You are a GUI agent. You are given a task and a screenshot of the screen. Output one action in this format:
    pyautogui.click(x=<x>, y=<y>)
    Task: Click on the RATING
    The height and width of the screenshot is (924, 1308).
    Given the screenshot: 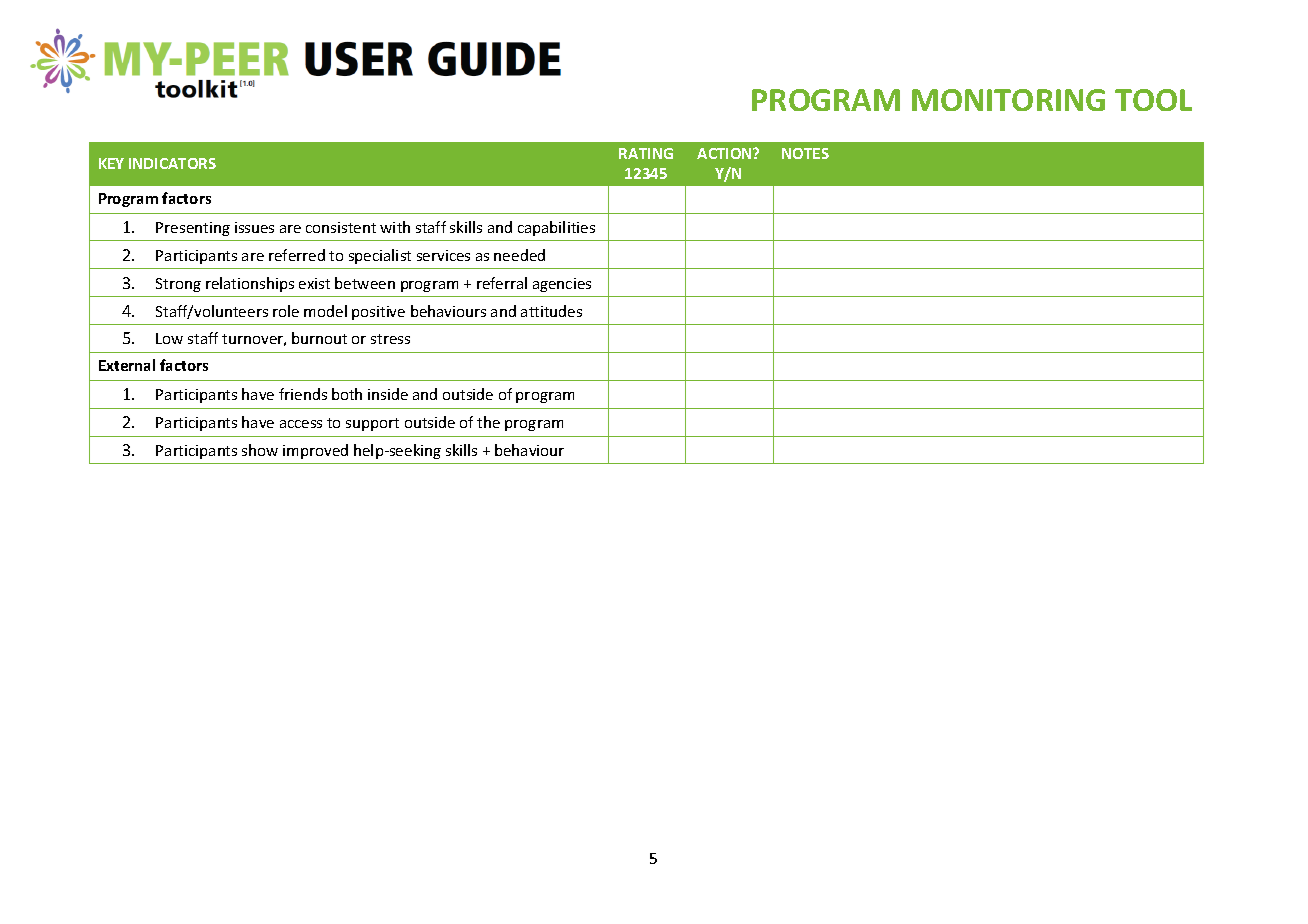 What is the action you would take?
    pyautogui.click(x=646, y=153)
